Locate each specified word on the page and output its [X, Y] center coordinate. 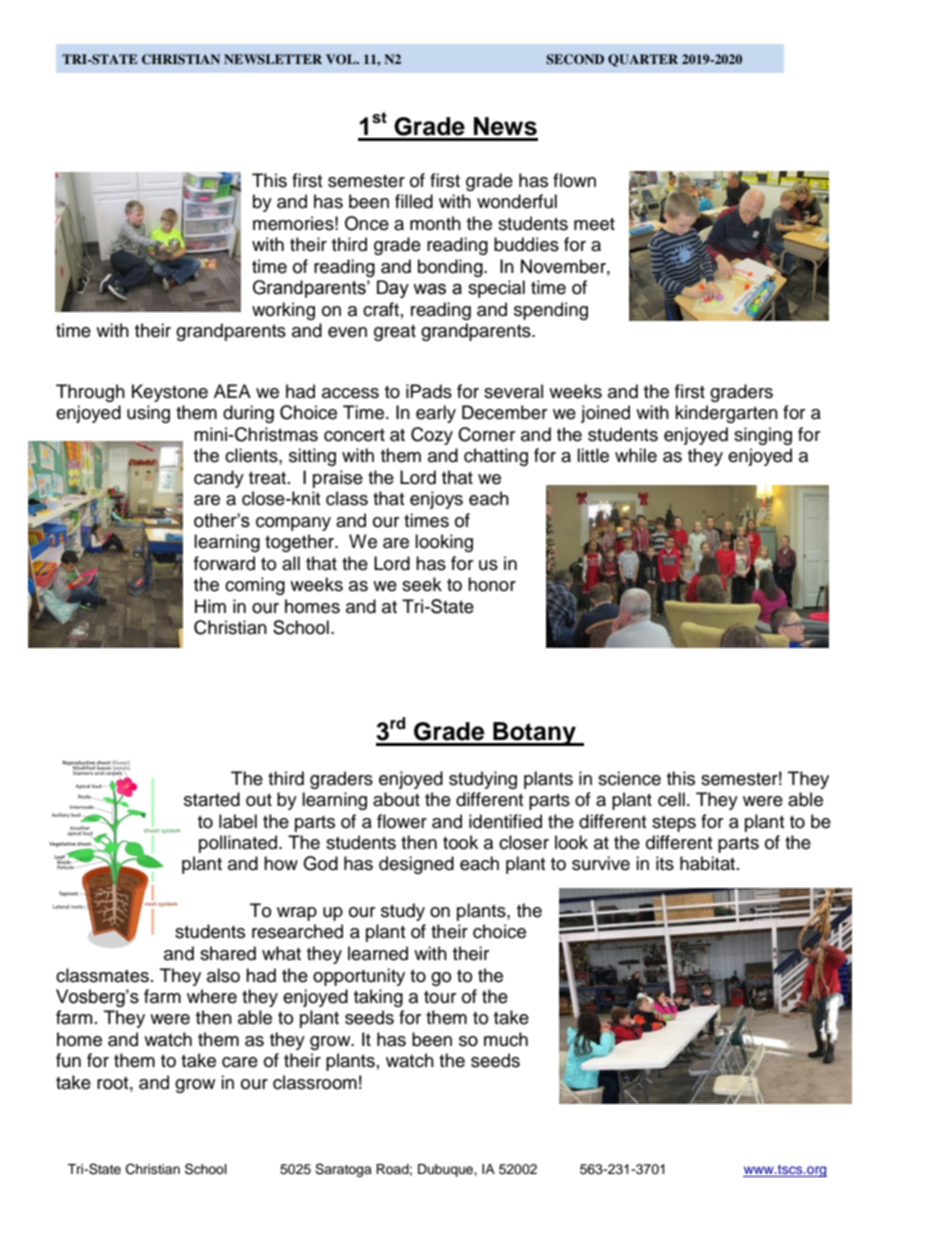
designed [416, 865]
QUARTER [643, 60]
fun [68, 1060]
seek [422, 584]
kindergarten [726, 414]
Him [210, 606]
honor [492, 584]
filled [414, 201]
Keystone [170, 393]
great [395, 333]
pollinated [239, 844]
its [665, 863]
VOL [342, 59]
